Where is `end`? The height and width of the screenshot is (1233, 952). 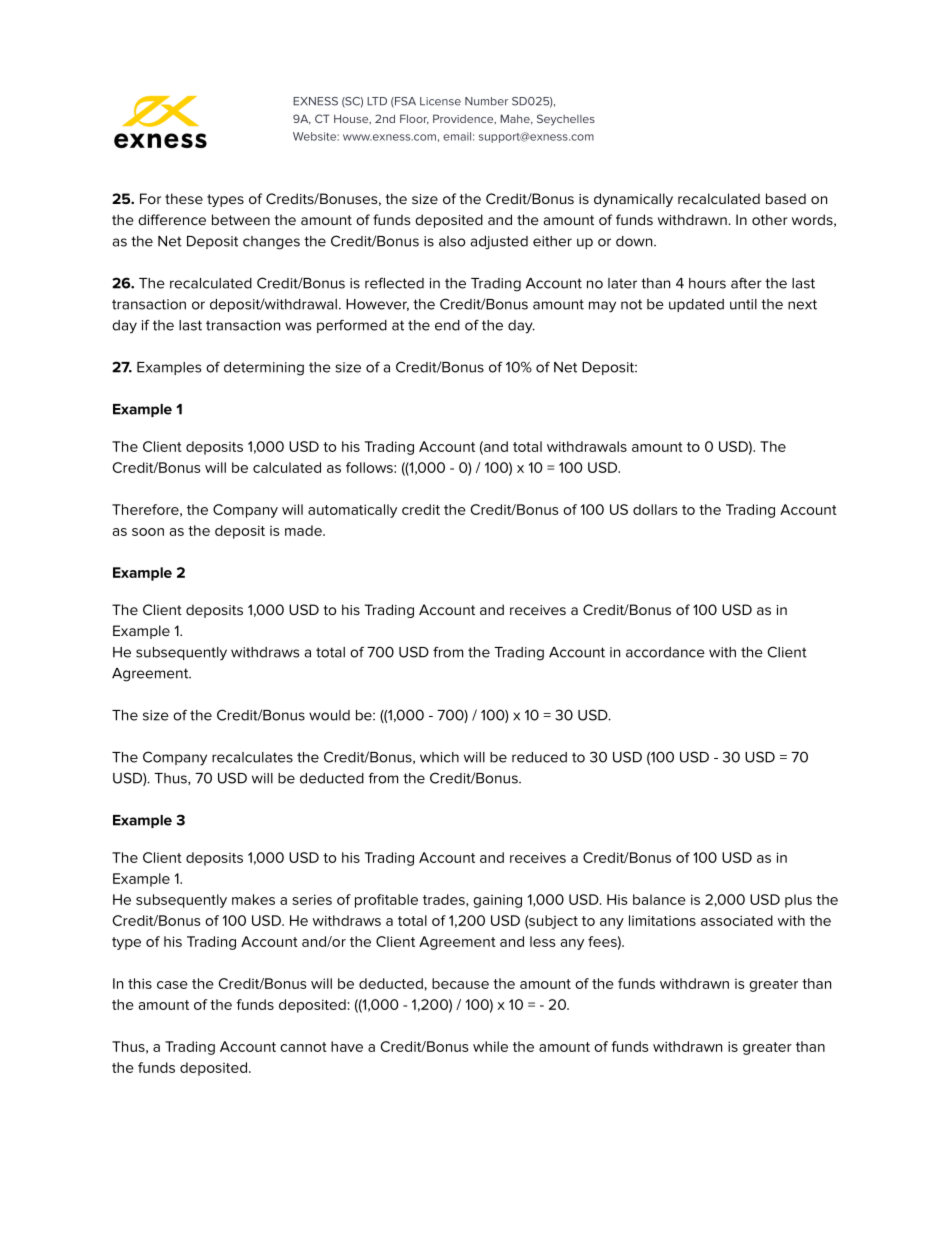
end is located at coordinates (447, 325).
